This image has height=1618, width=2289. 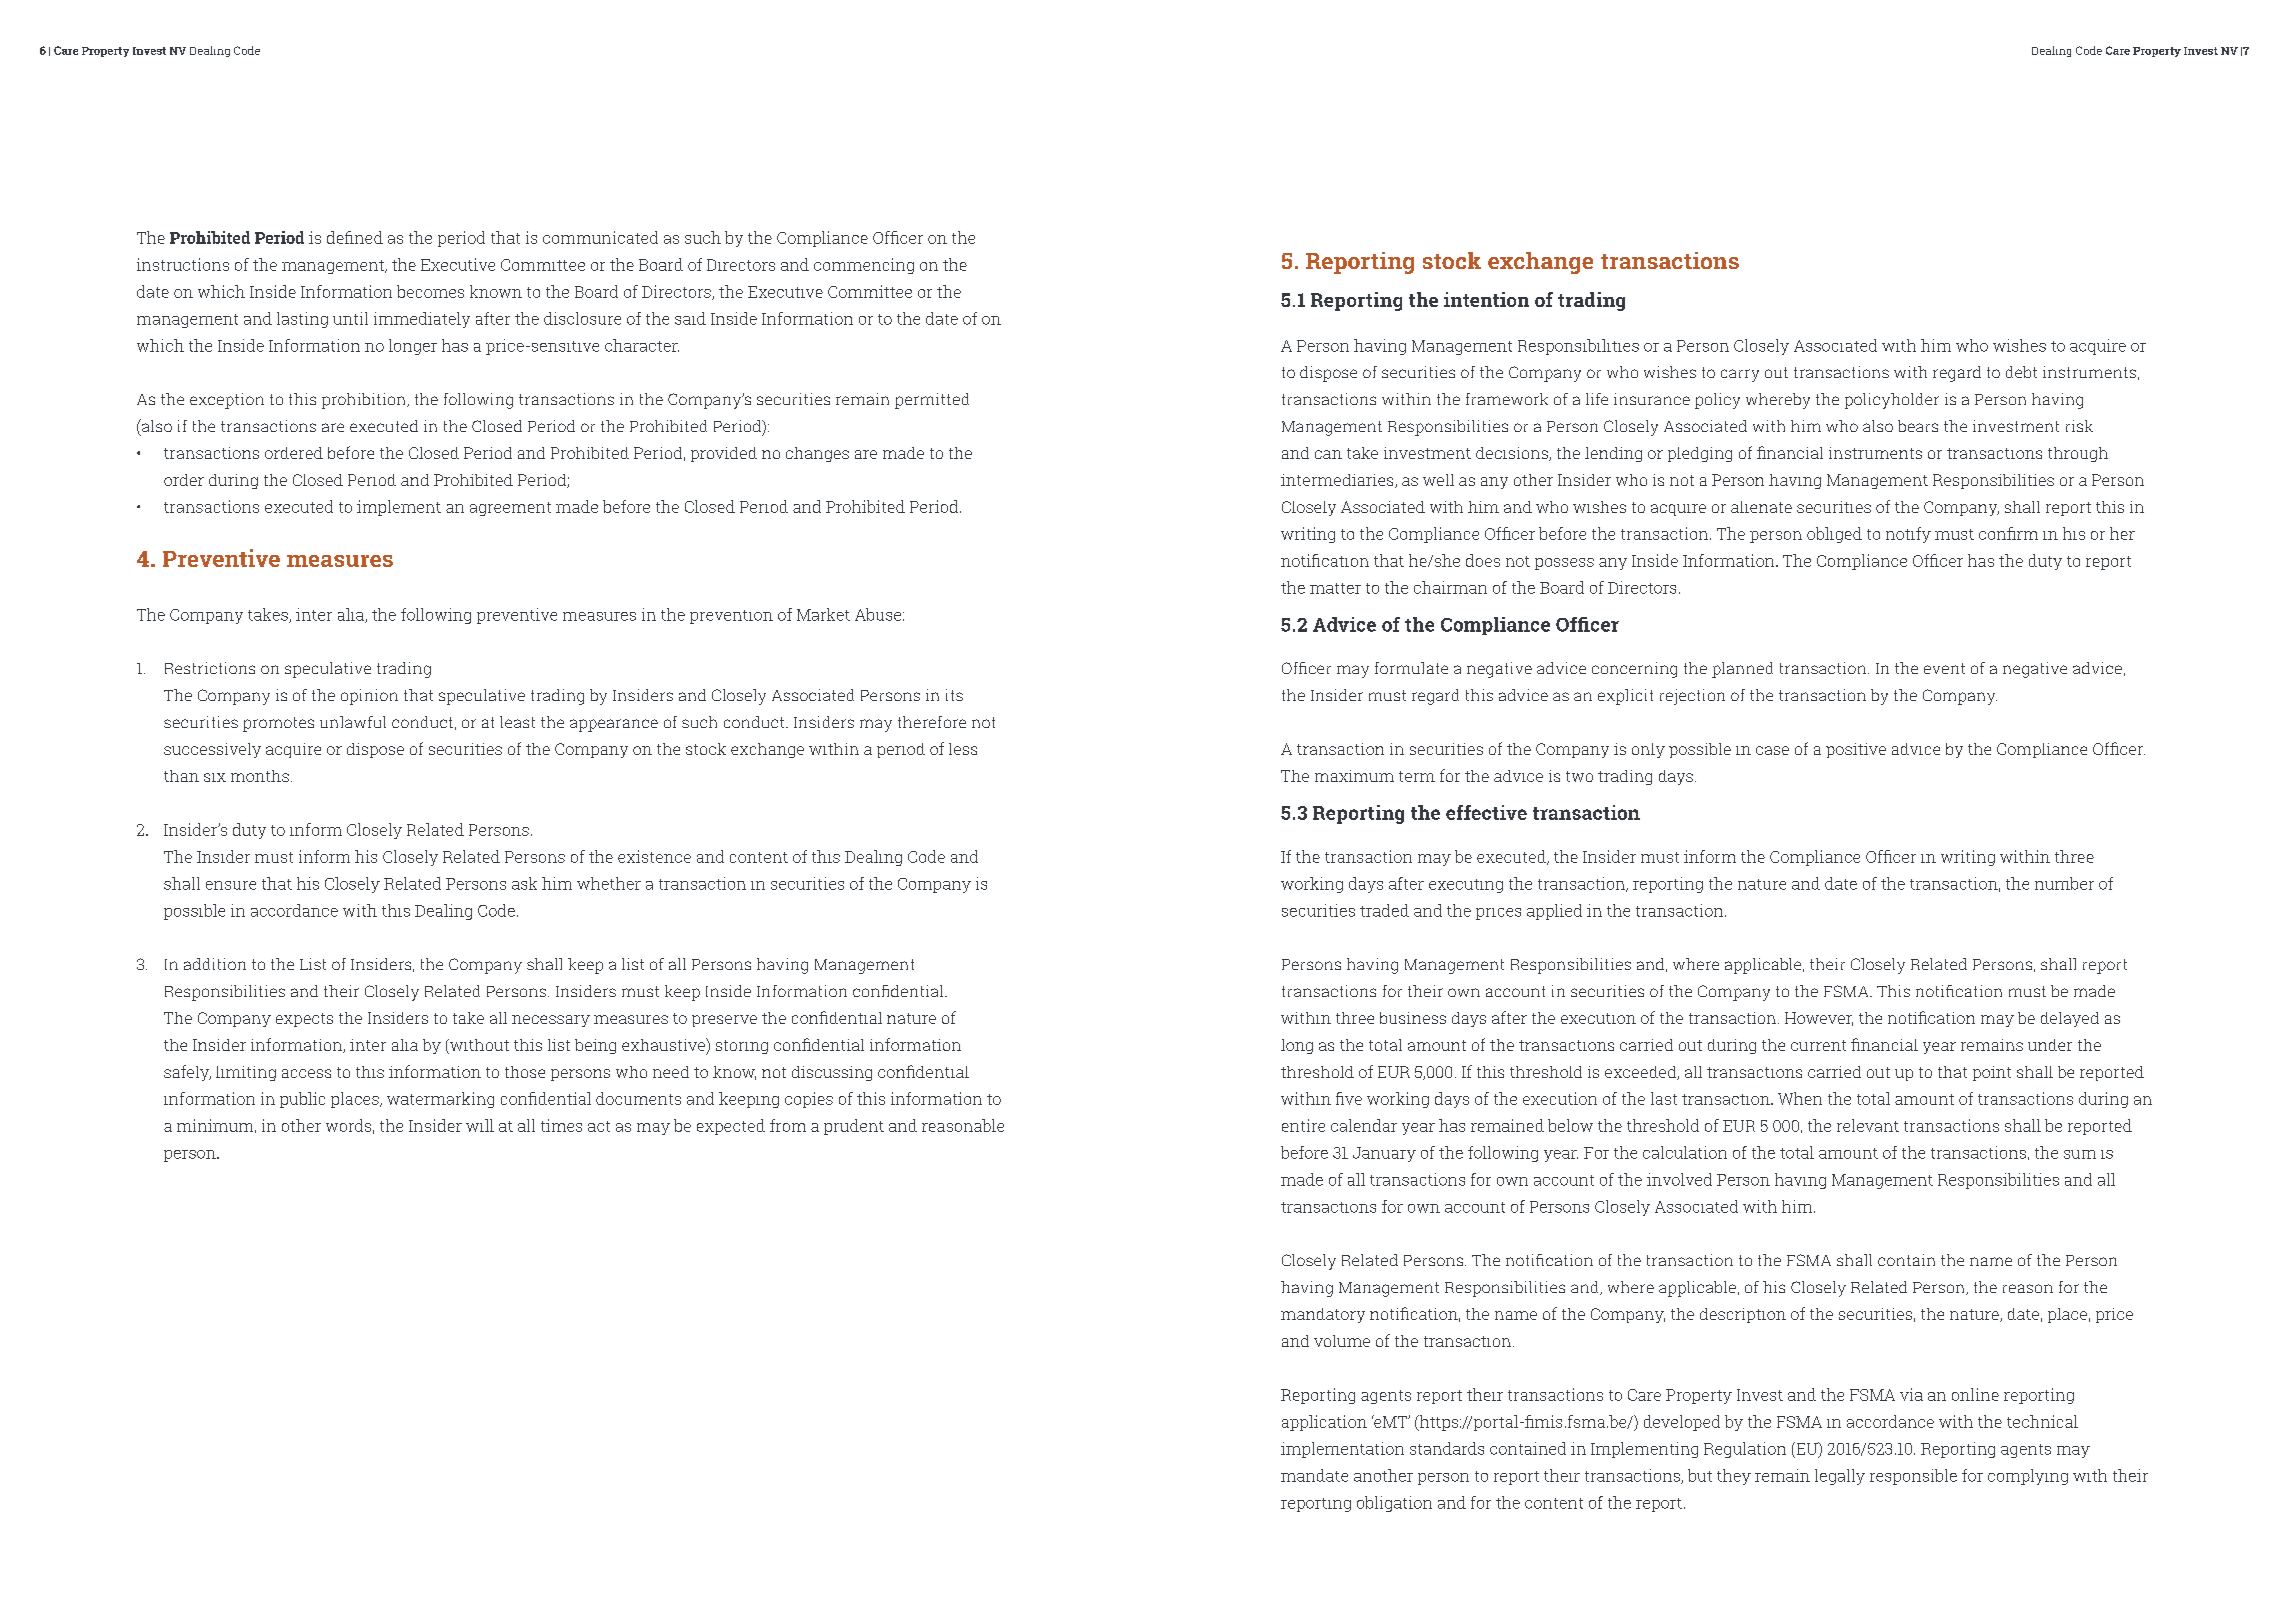 What do you see at coordinates (864, 266) in the image?
I see `commencing` at bounding box center [864, 266].
